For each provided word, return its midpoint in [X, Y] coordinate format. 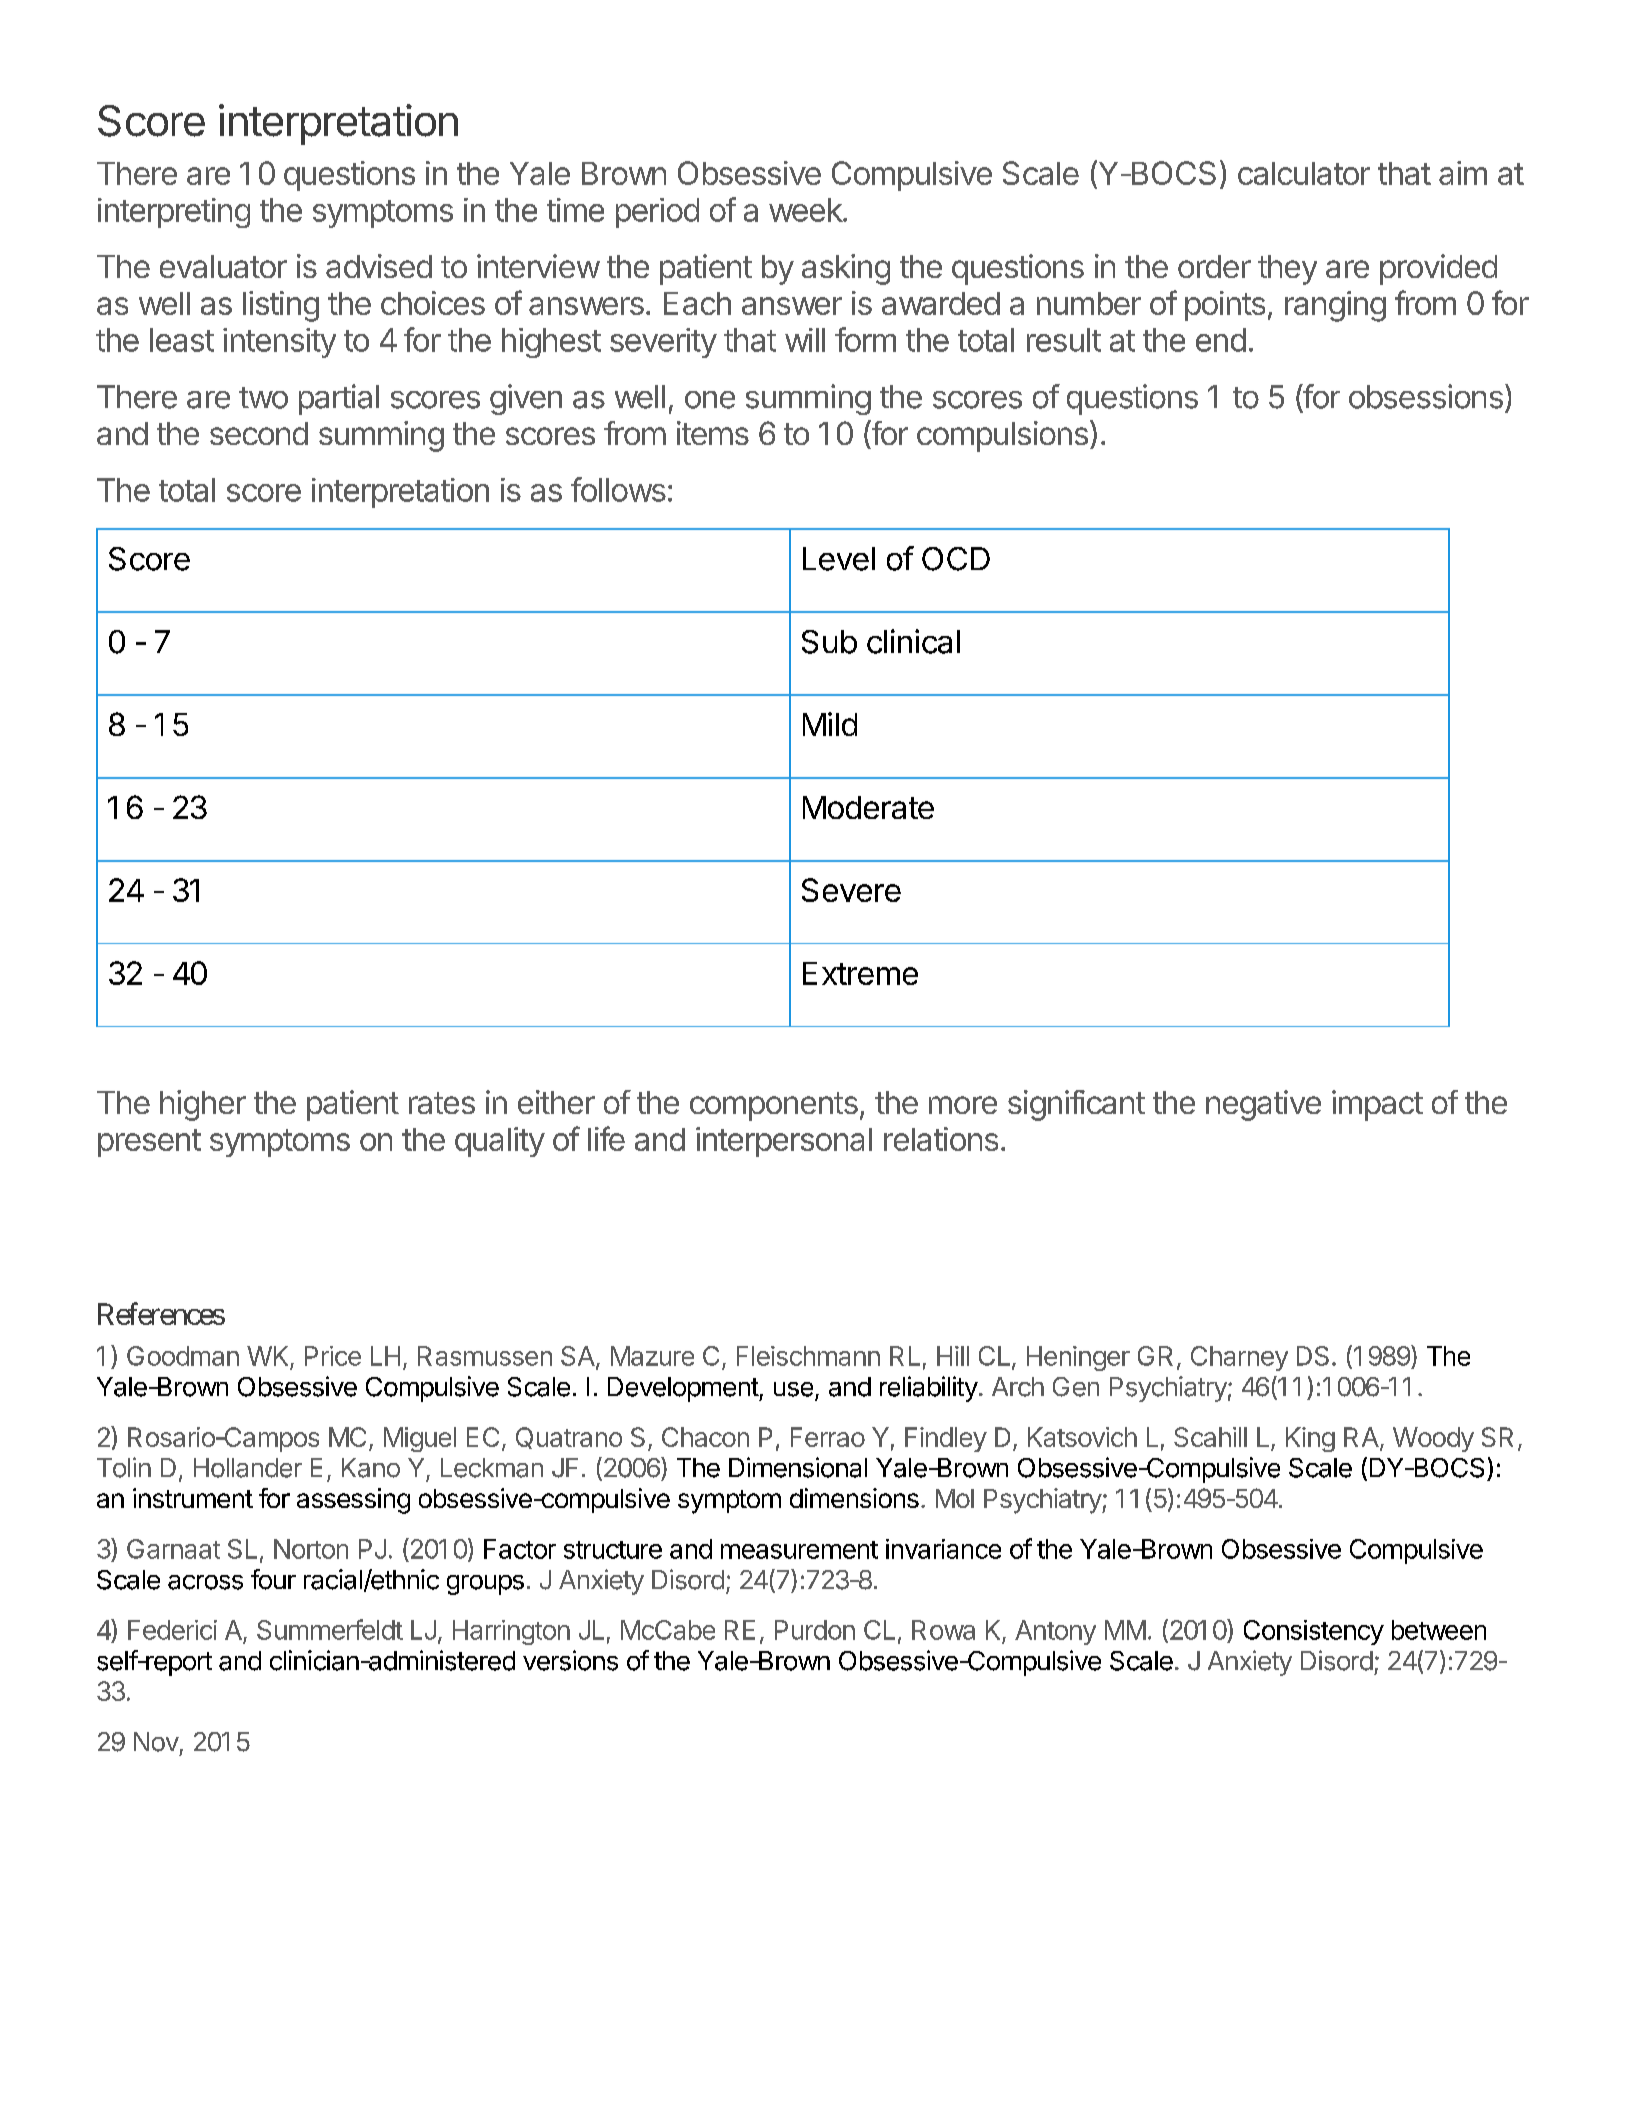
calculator [1304, 173]
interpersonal [784, 1142]
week [806, 210]
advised [379, 266]
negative [1263, 1105]
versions [570, 1660]
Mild [830, 724]
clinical [913, 641]
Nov [156, 1742]
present [149, 1143]
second [259, 433]
